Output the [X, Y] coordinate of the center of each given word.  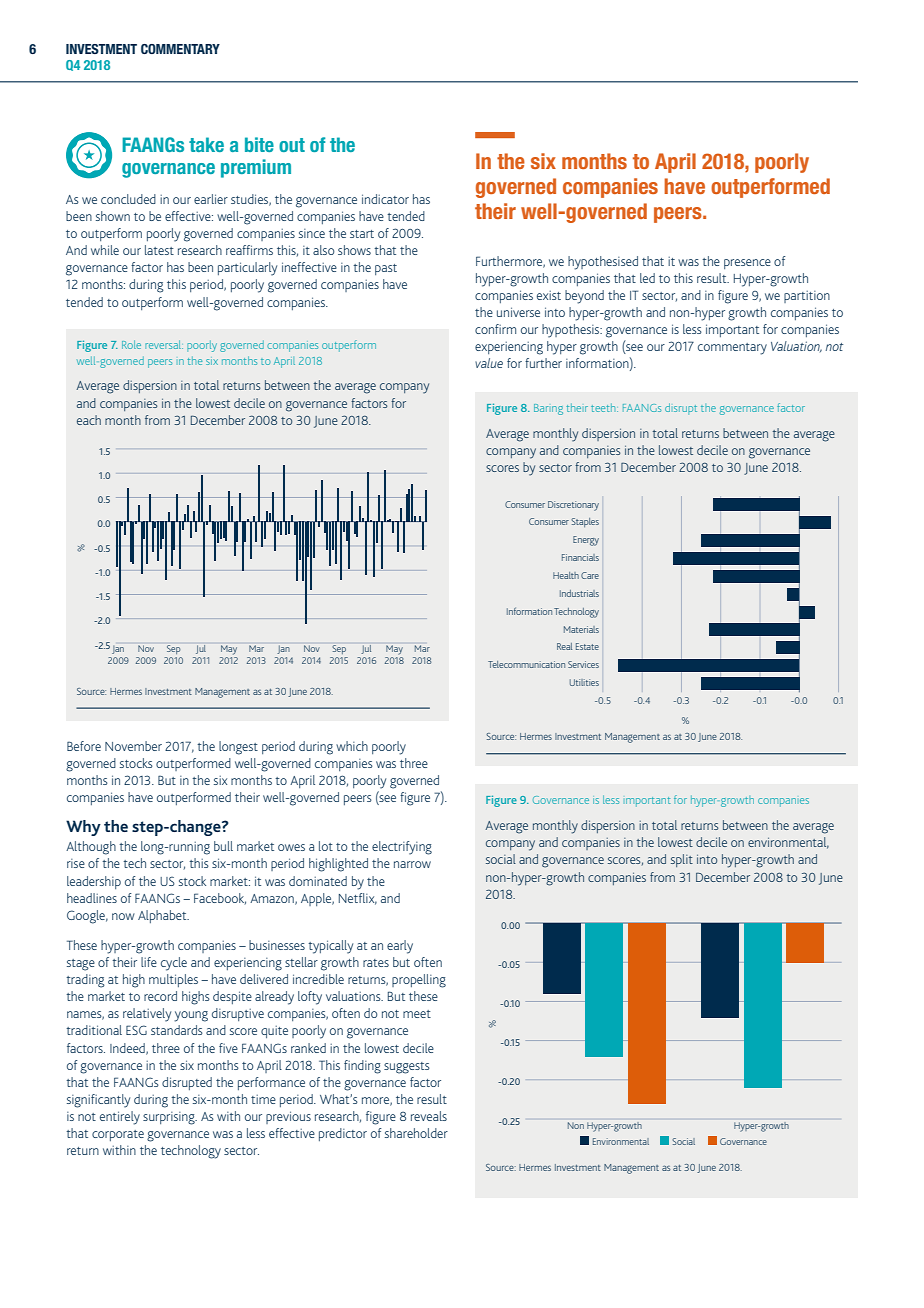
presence [747, 264]
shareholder [416, 1133]
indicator [385, 199]
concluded [128, 199]
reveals [429, 1116]
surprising [170, 1118]
